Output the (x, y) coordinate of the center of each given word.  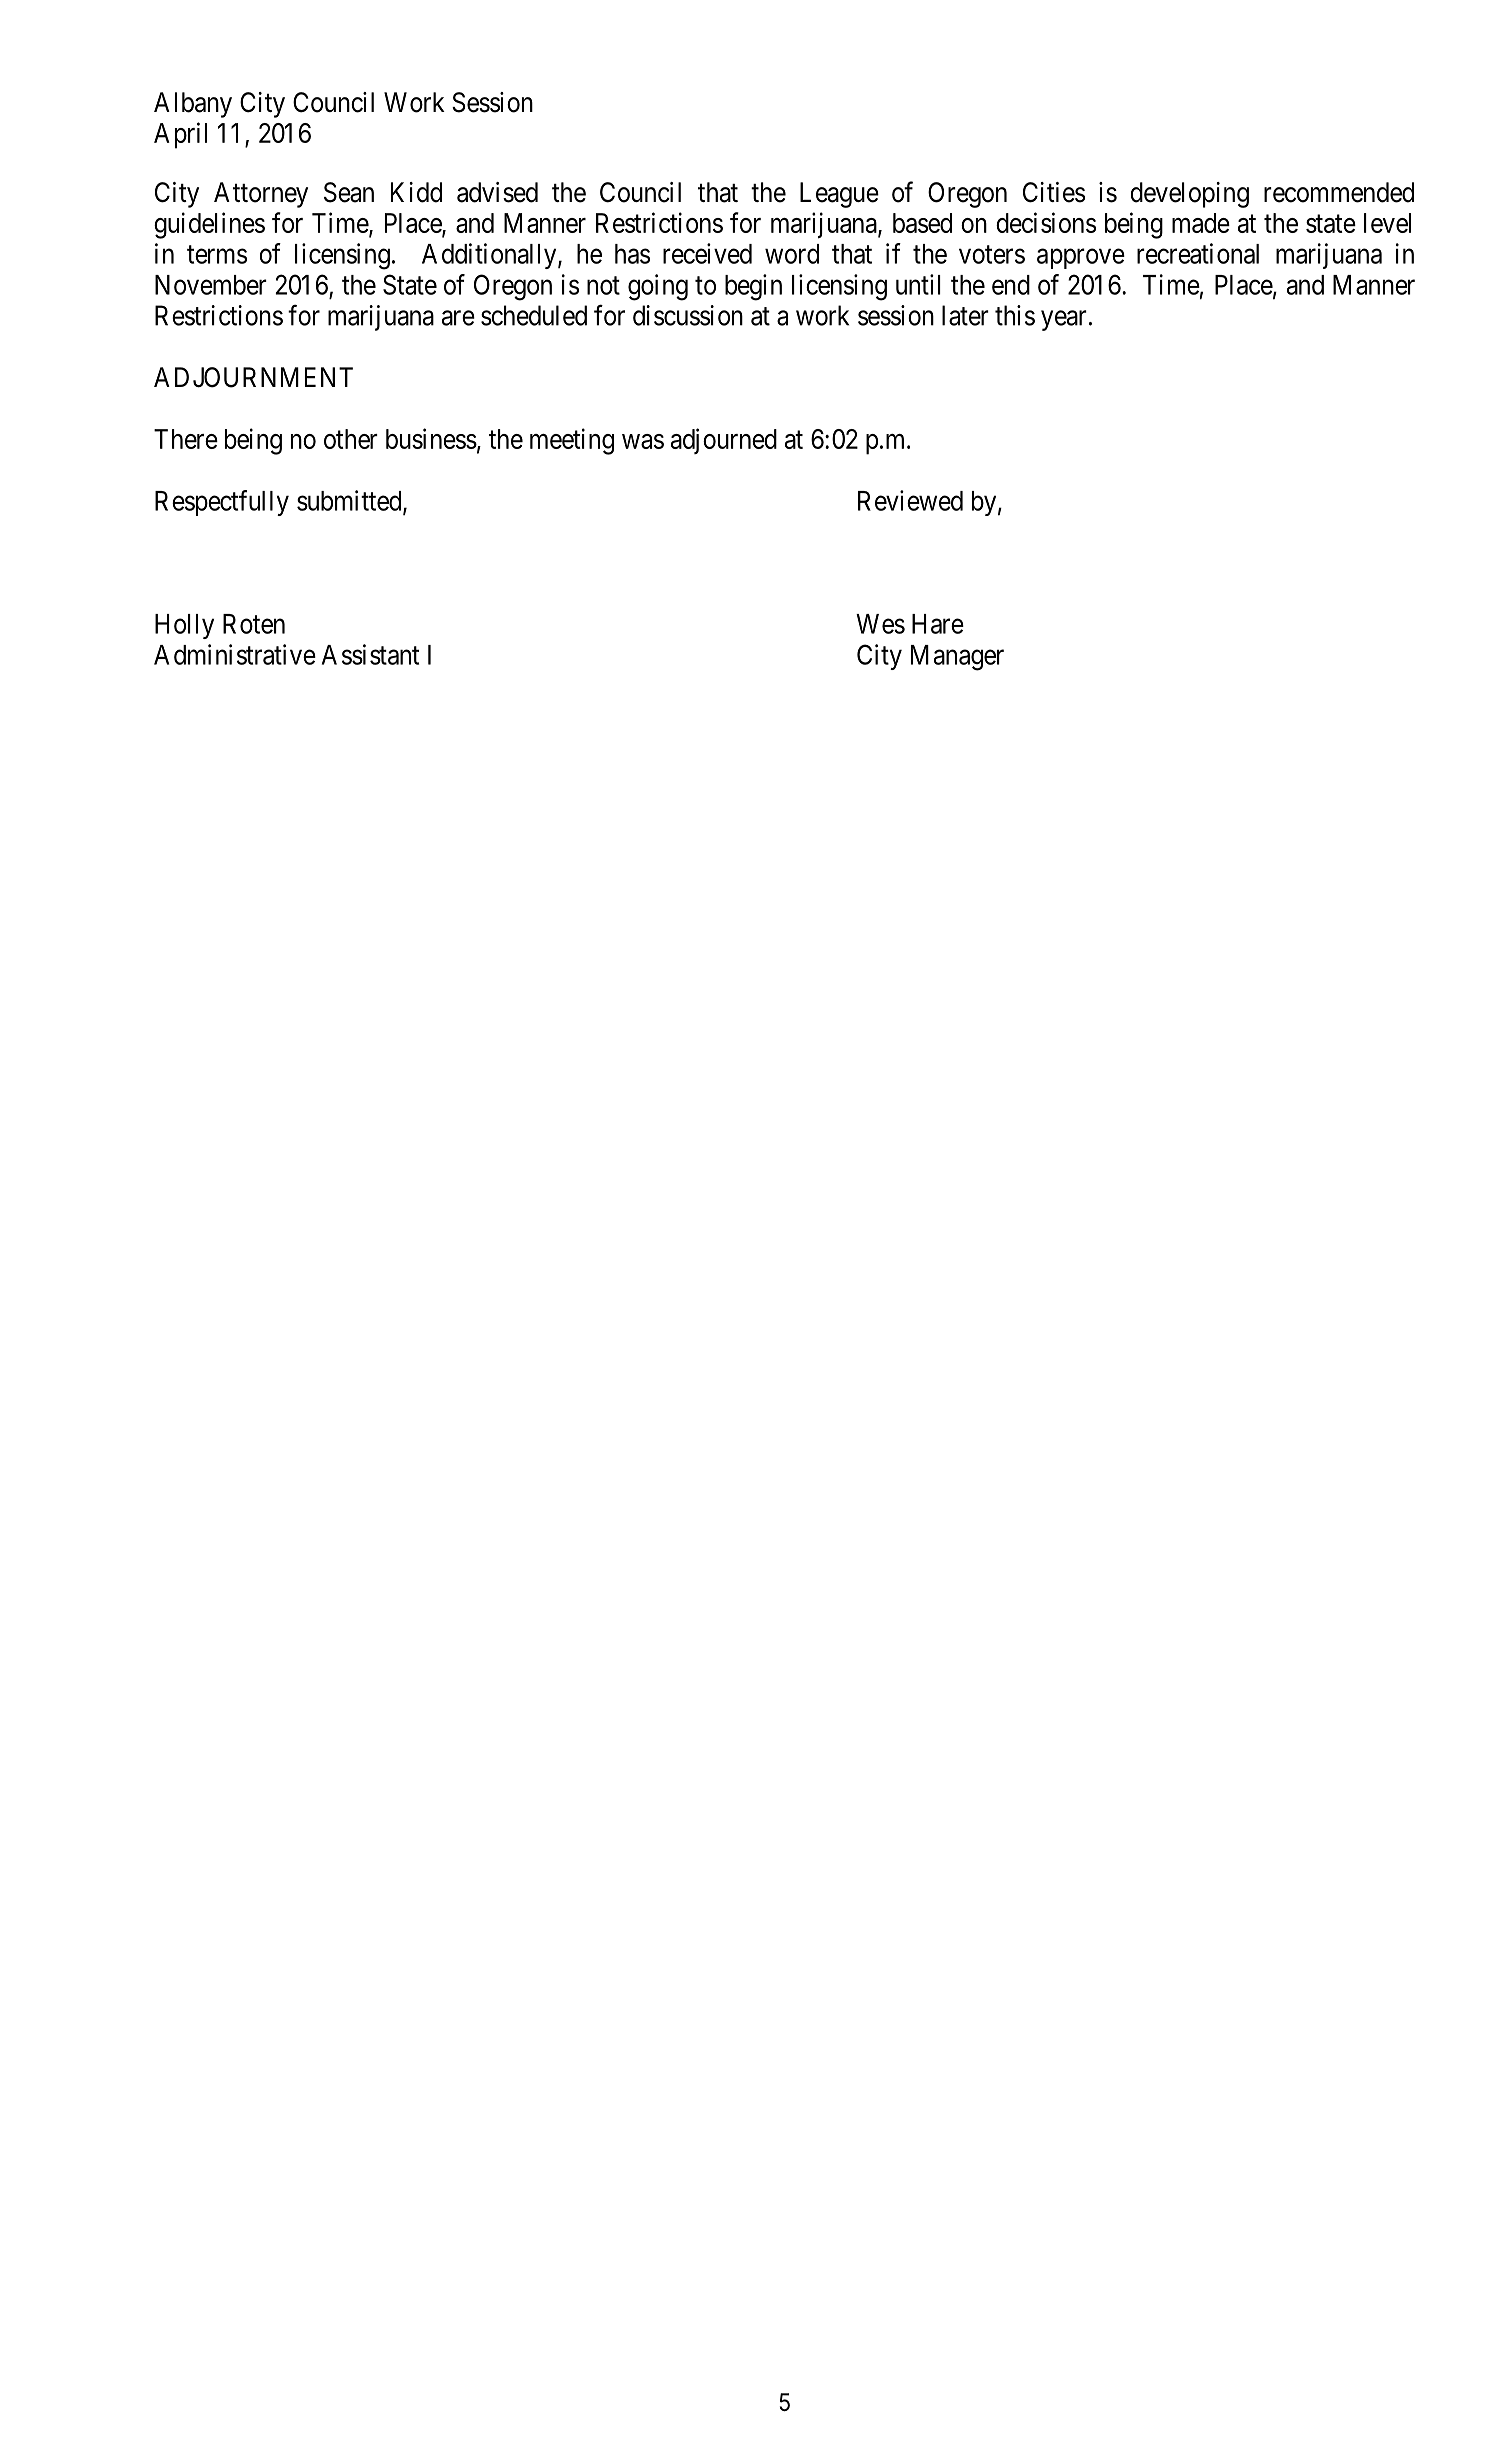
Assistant (370, 654)
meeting (572, 441)
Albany (193, 105)
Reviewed (910, 500)
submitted (350, 501)
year (1064, 320)
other (351, 439)
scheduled (534, 315)
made (1201, 223)
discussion (688, 315)
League (839, 195)
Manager (957, 658)
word (792, 254)
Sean (349, 192)
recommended (1339, 192)
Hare (938, 624)
